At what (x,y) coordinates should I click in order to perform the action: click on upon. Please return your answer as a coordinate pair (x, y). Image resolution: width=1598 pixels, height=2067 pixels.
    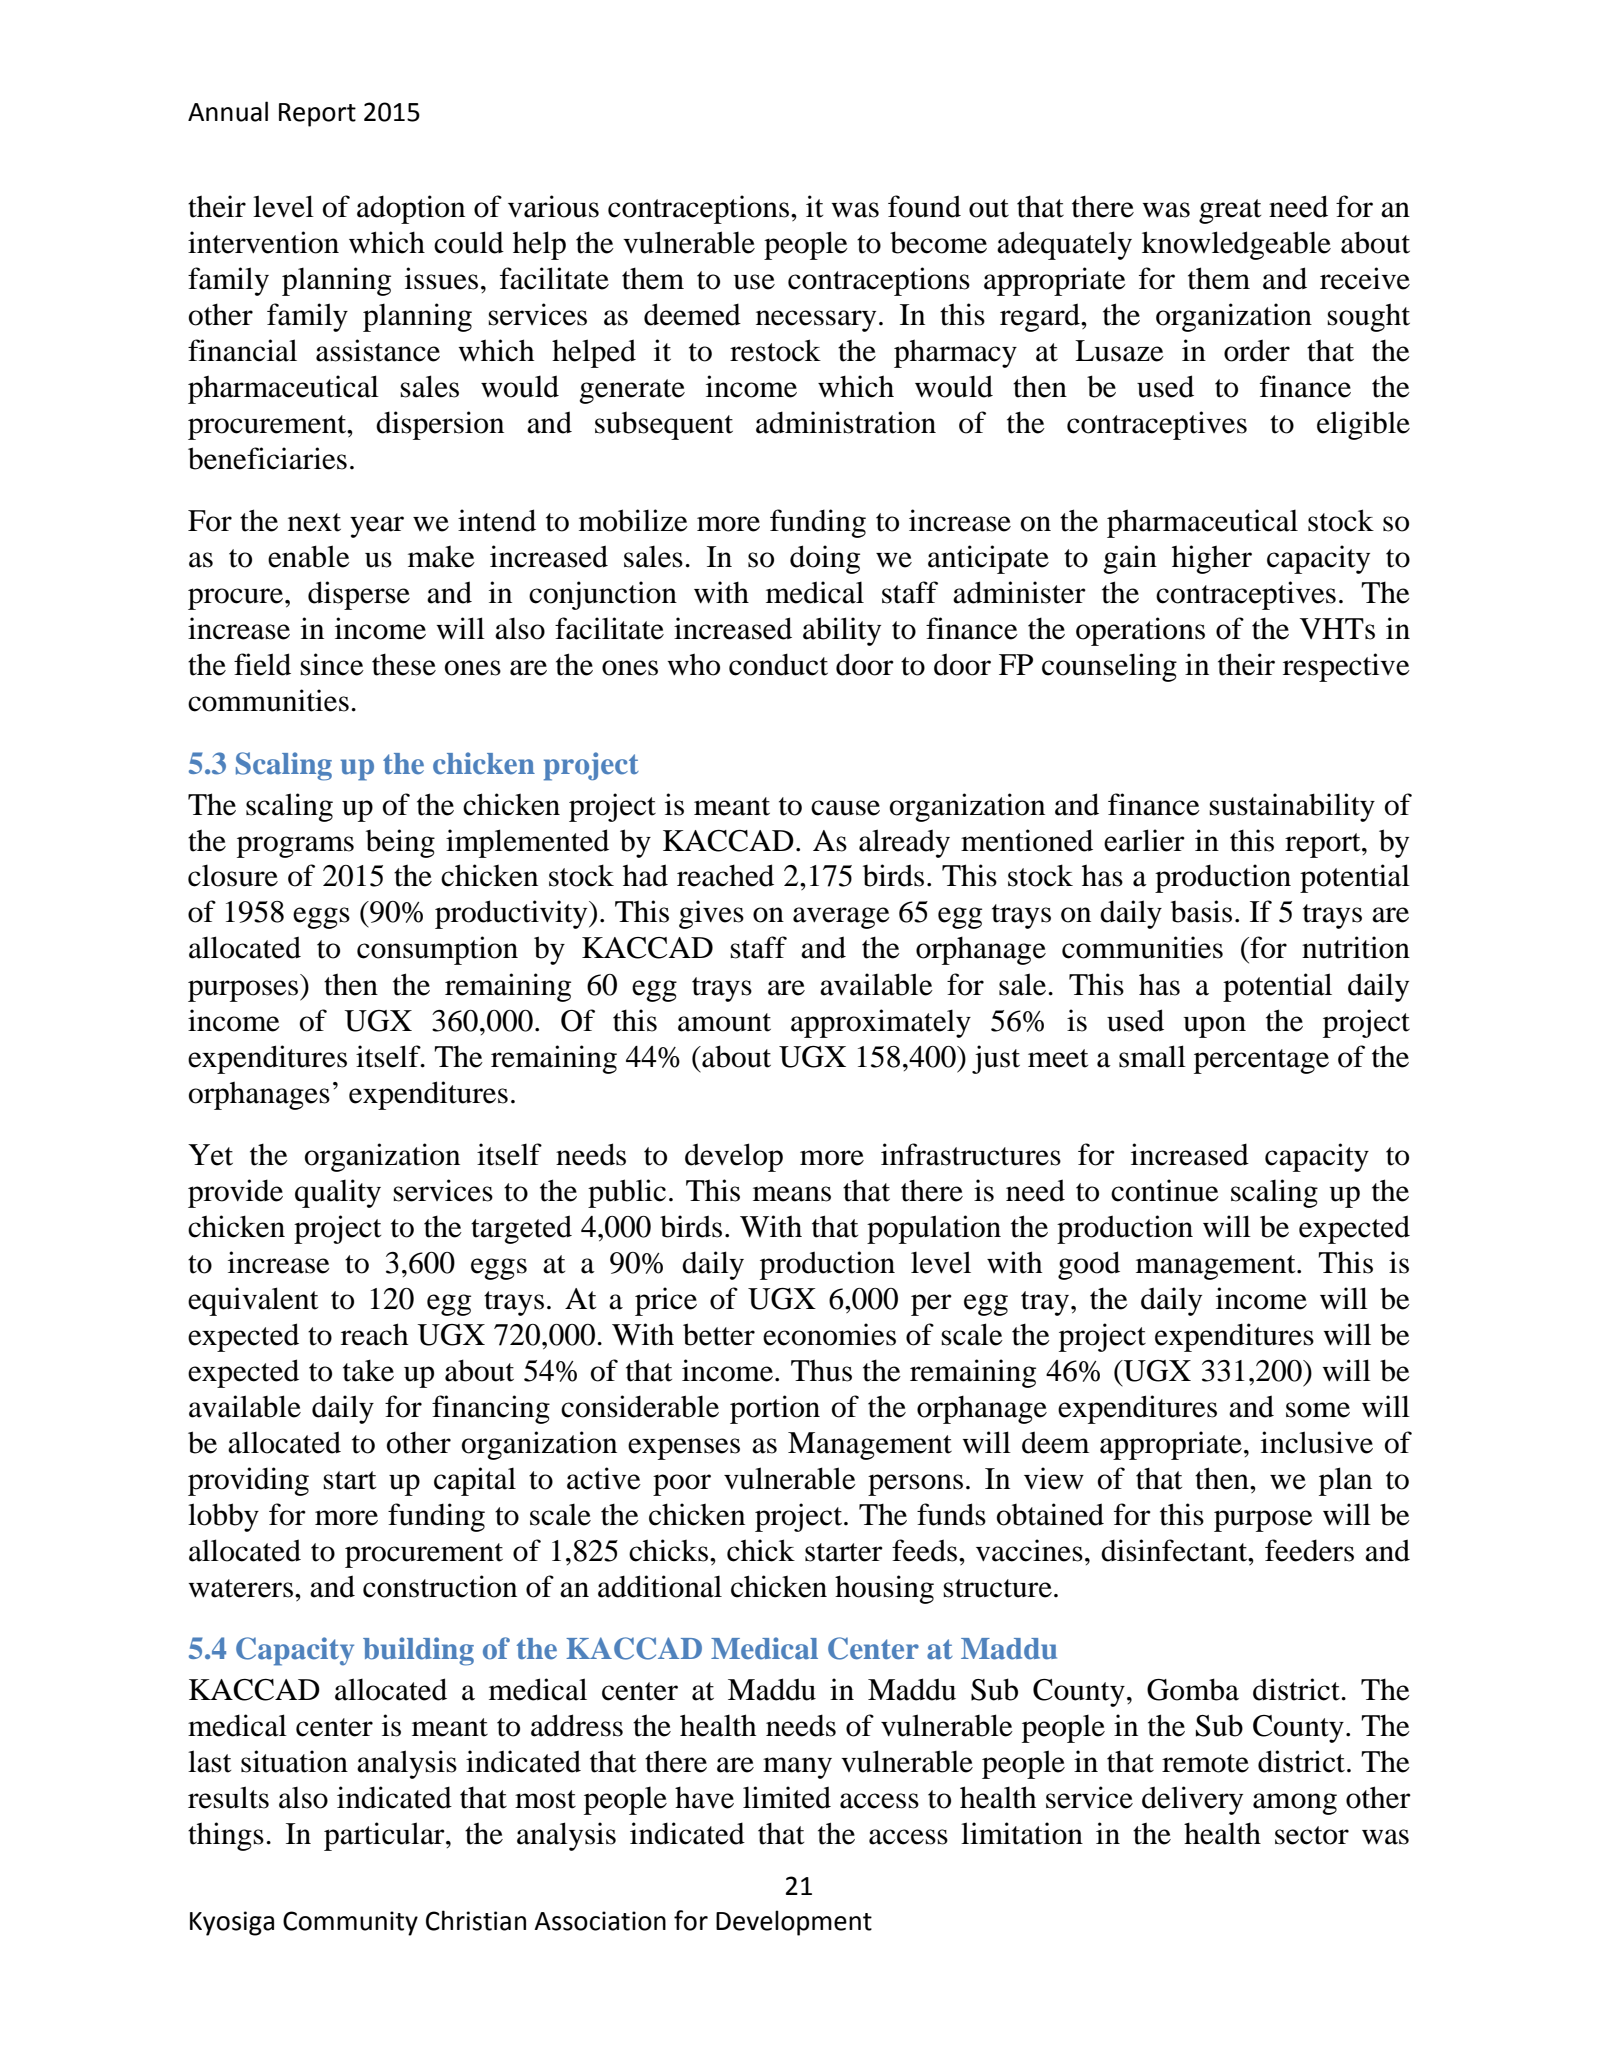
    Looking at the image, I should click on (1215, 1027).
